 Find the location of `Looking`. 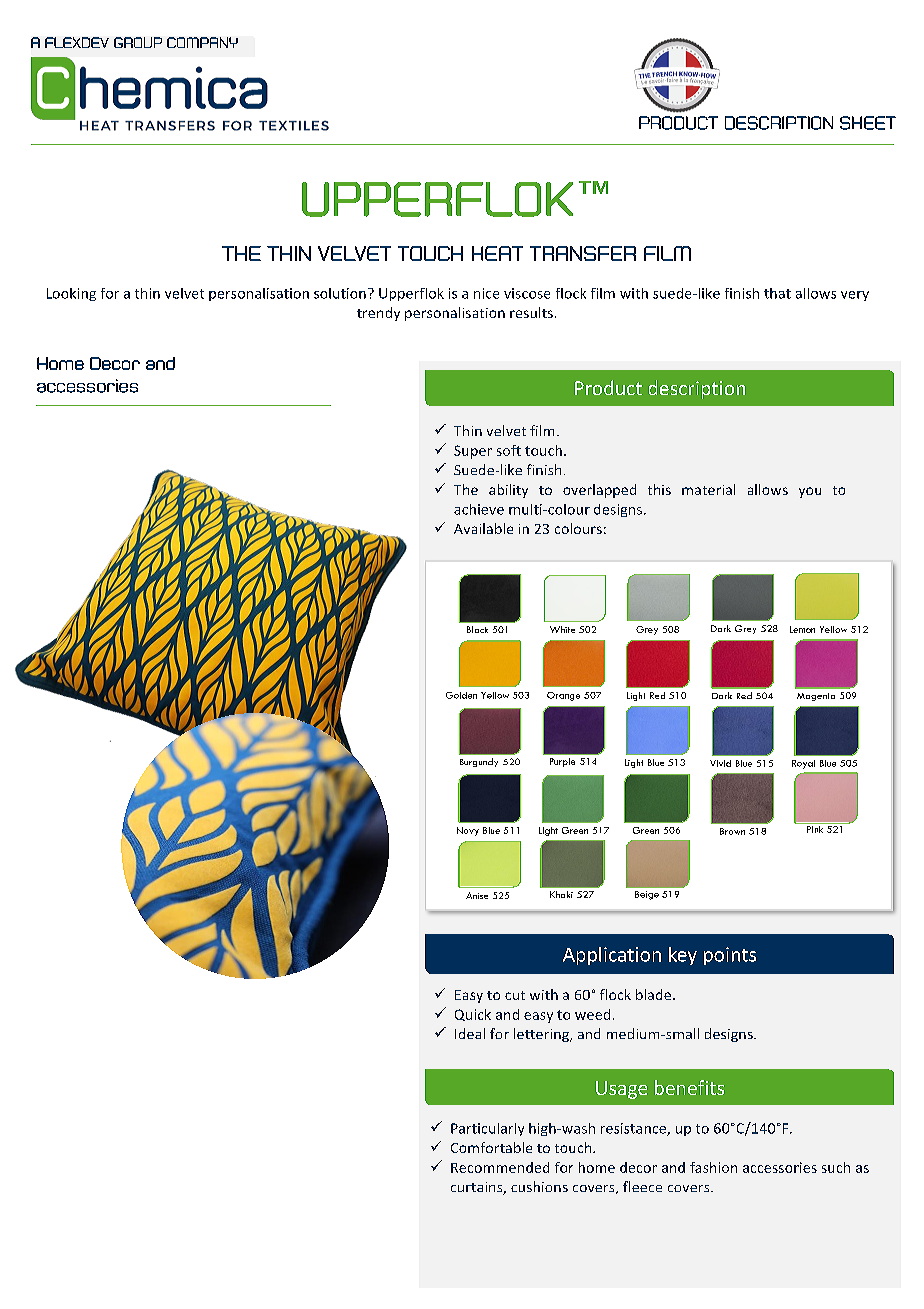

Looking is located at coordinates (71, 294).
